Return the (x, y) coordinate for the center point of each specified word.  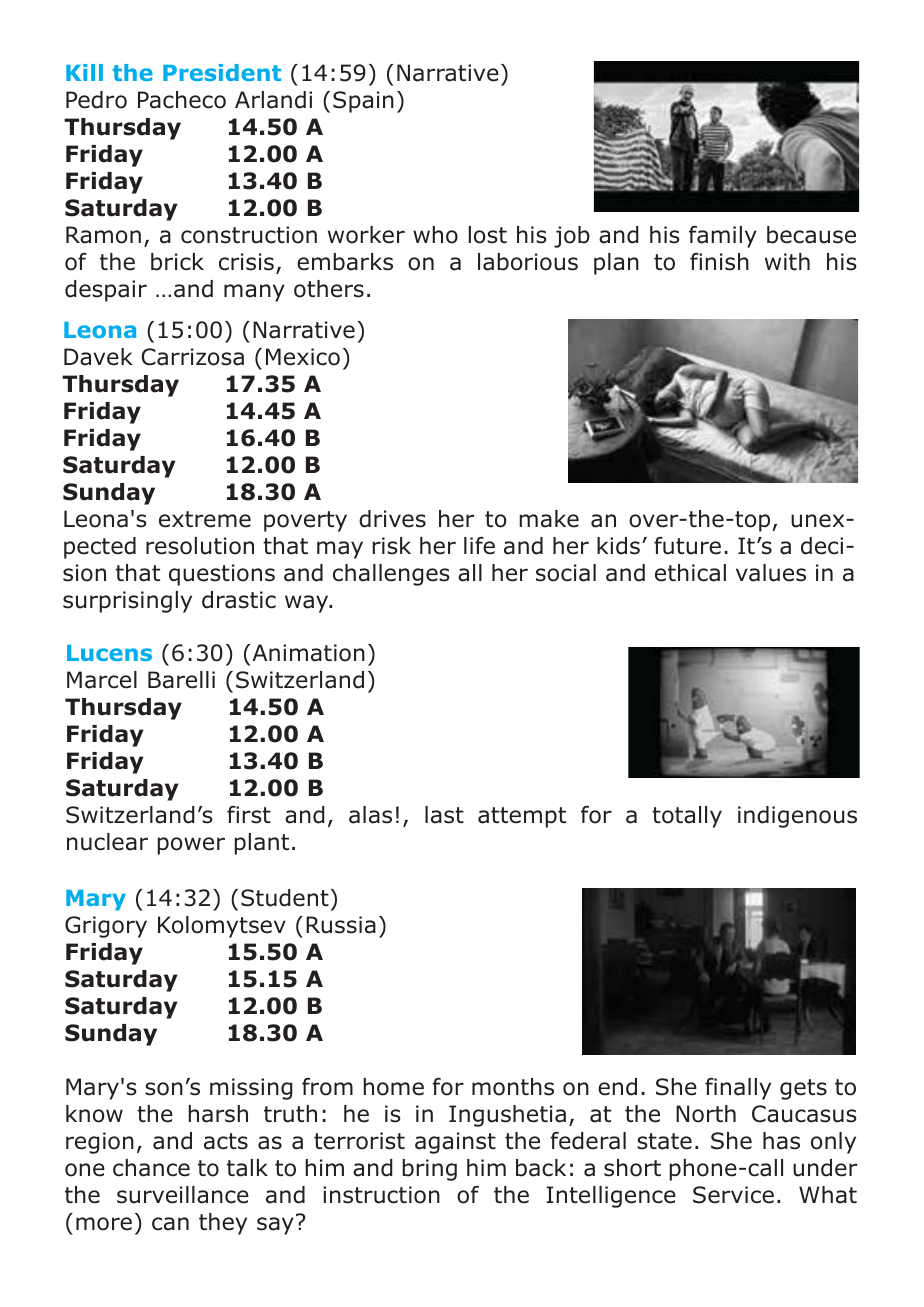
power (191, 846)
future (687, 546)
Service (733, 1195)
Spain (363, 102)
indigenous (797, 817)
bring (429, 1170)
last (444, 815)
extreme (205, 519)
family (723, 237)
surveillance (183, 1195)
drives (392, 519)
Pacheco (182, 100)
